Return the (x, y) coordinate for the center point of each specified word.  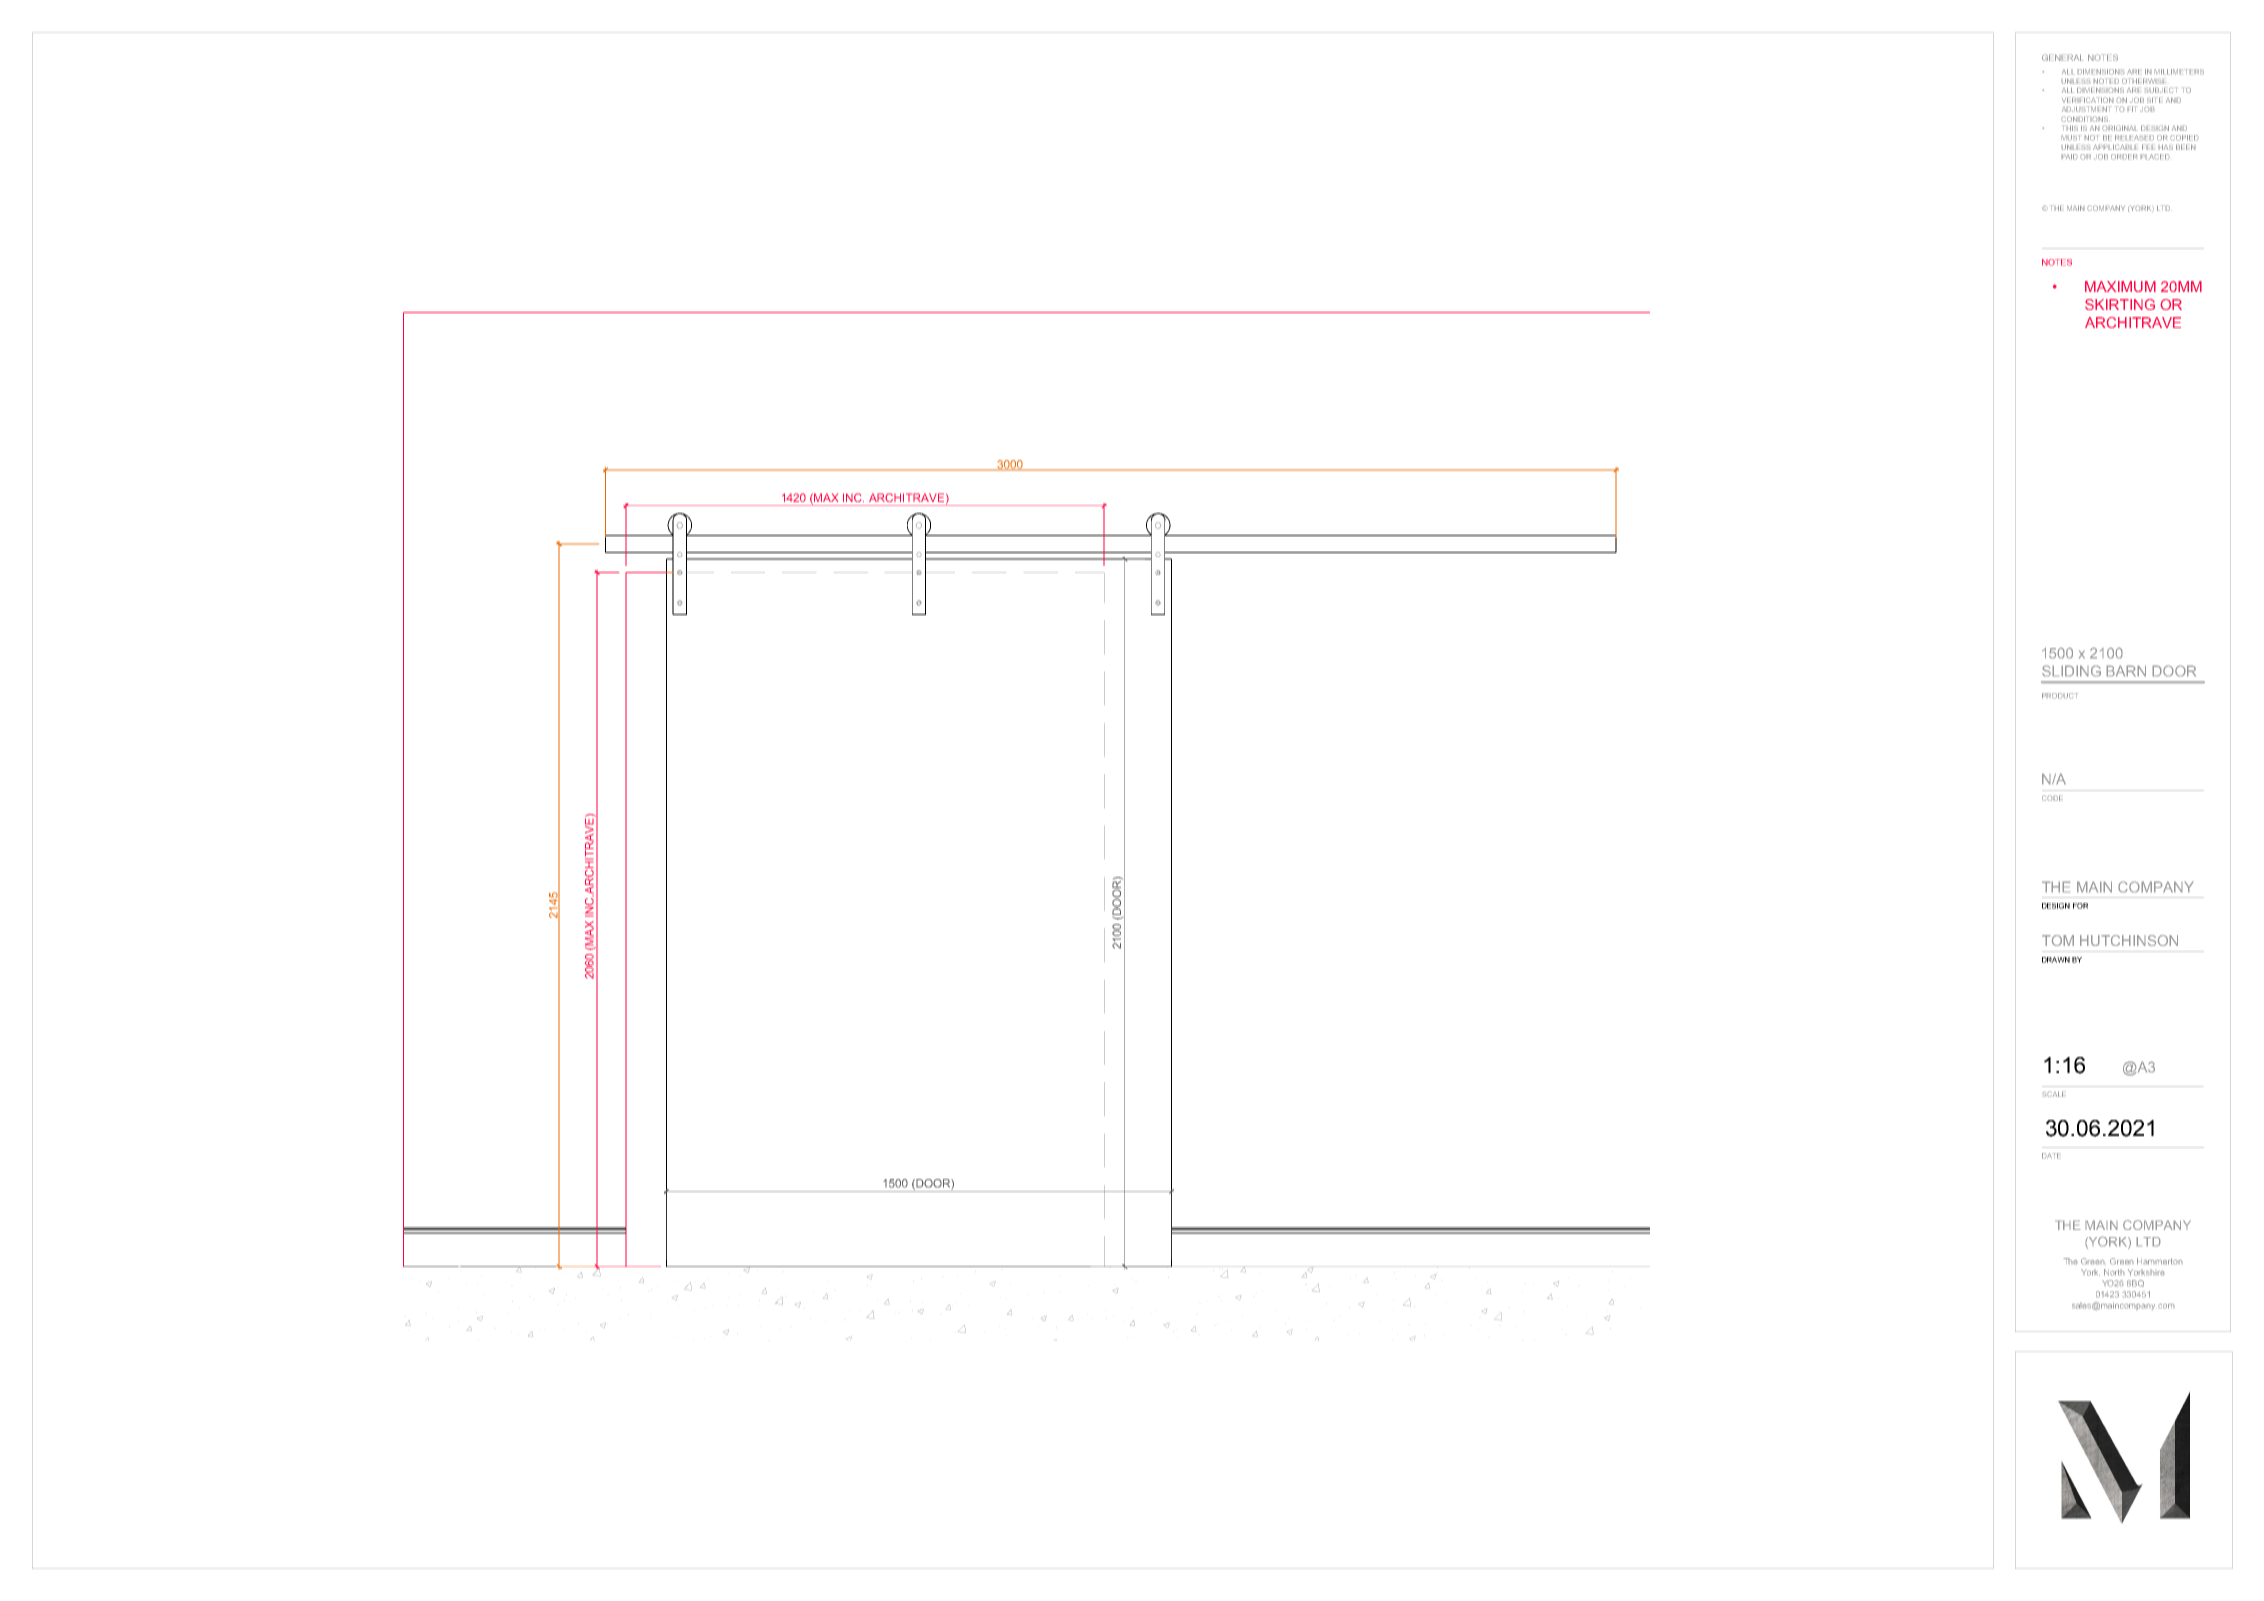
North (2114, 1272)
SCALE (2054, 1094)
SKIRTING (2120, 304)
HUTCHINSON (2129, 940)
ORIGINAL (2120, 128)
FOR (2080, 906)
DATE (2051, 1156)
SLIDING (2071, 671)
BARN (2126, 671)
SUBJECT (2161, 90)
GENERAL (2063, 57)
